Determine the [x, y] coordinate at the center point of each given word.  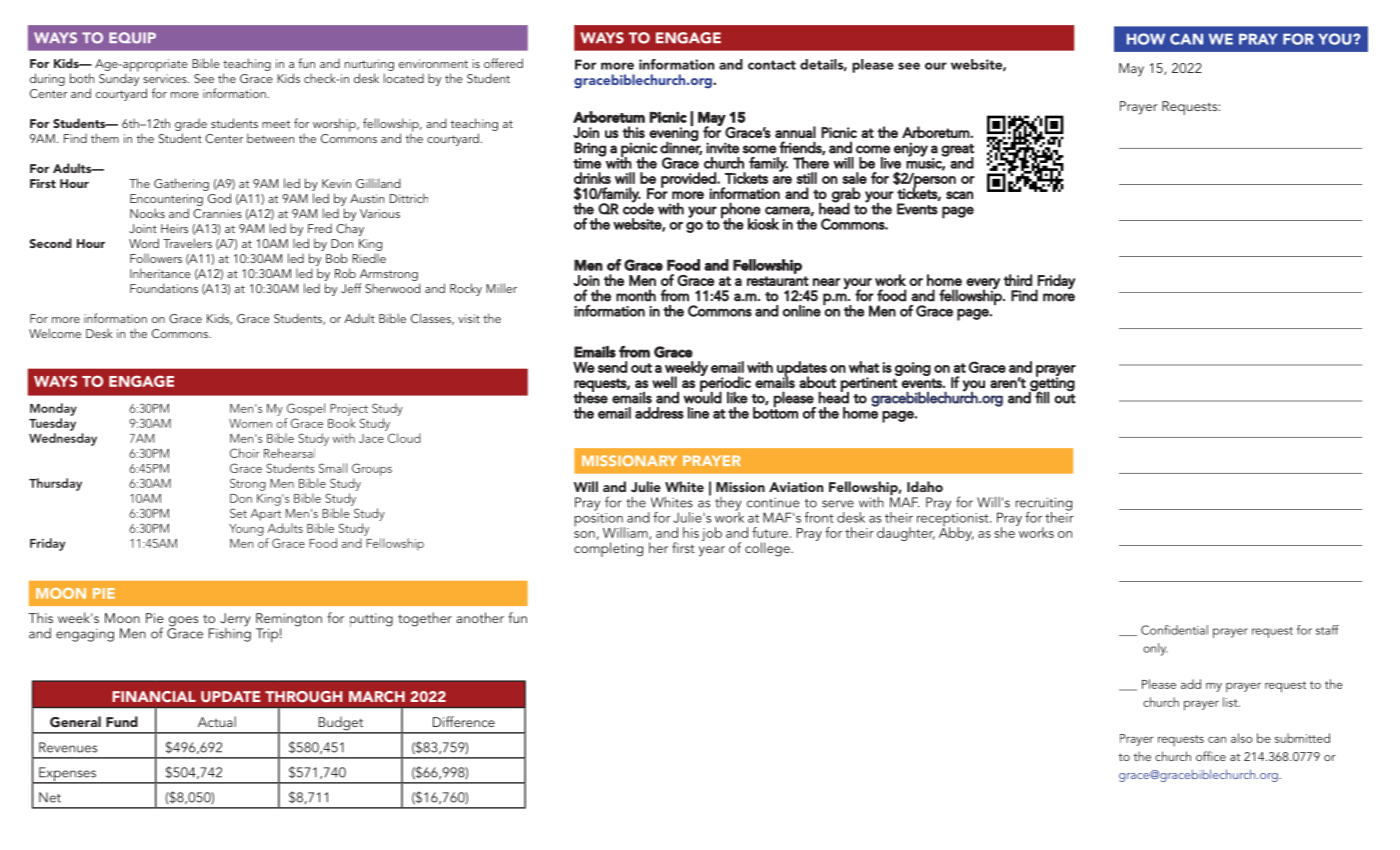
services [166, 78]
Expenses [68, 775]
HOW [1146, 39]
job [712, 534]
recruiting [1044, 505]
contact [772, 65]
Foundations [164, 288]
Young [246, 530]
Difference [464, 721]
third [1018, 280]
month [636, 295]
